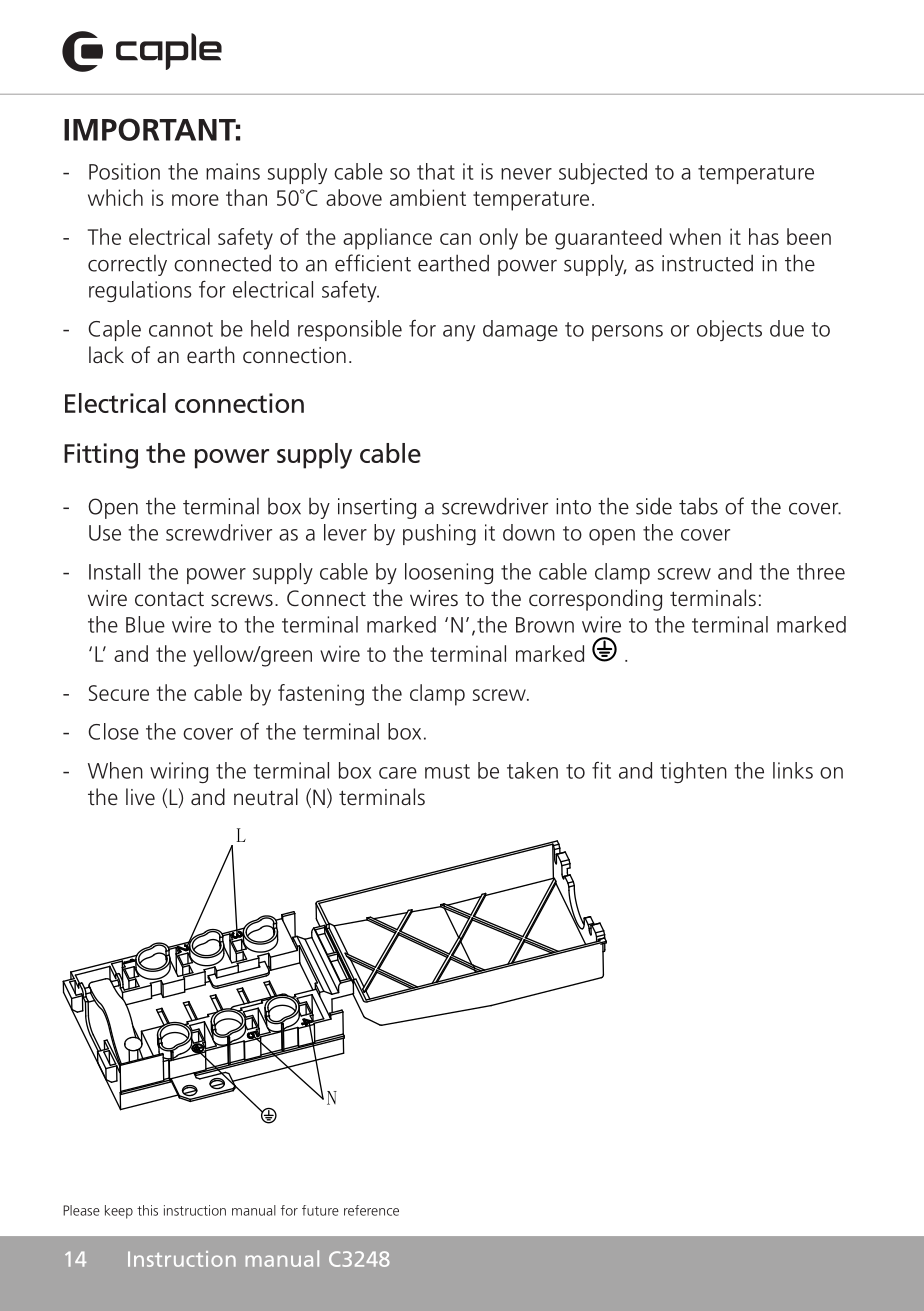  I want to click on Use, so click(105, 533).
